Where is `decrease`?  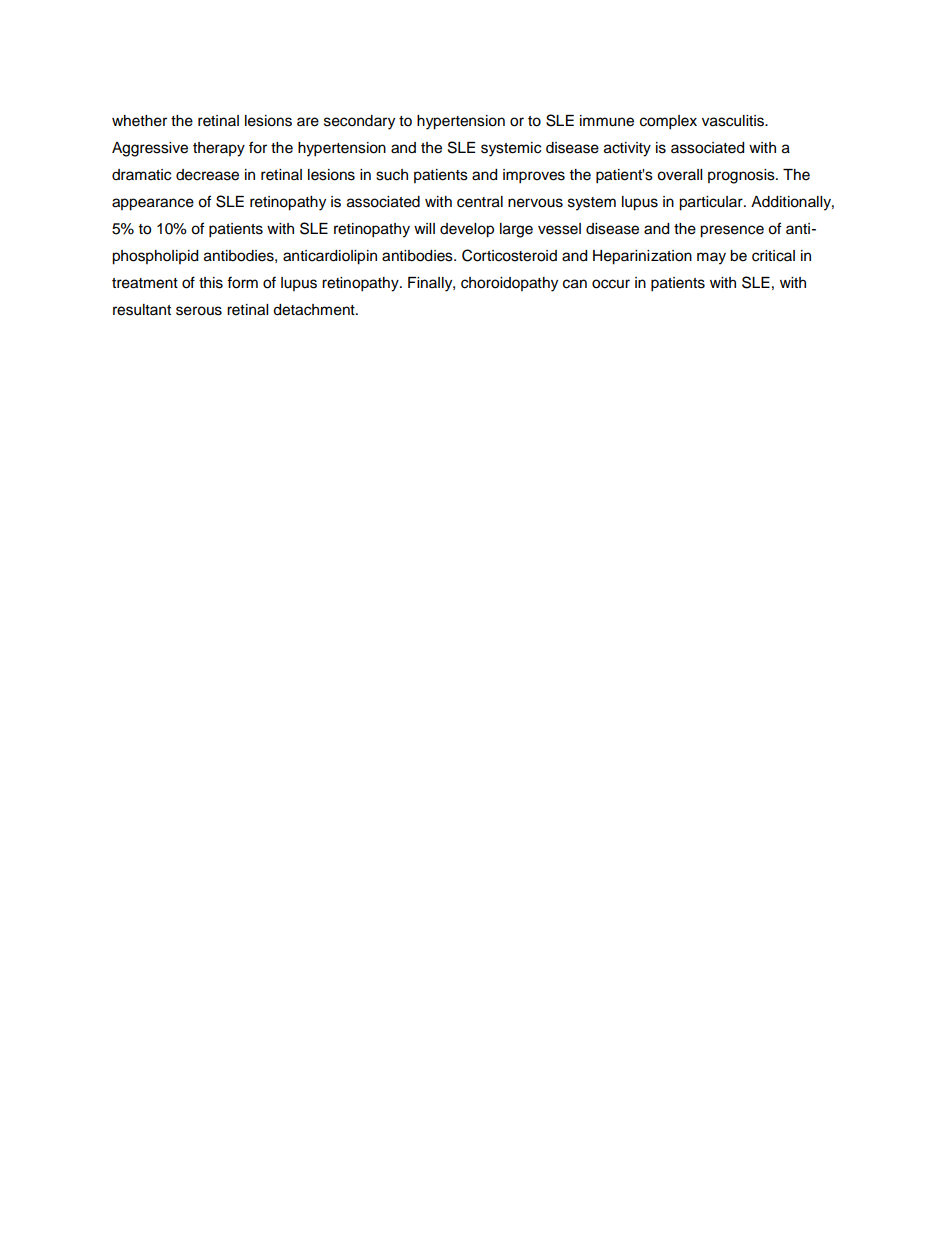 decrease is located at coordinates (207, 175).
